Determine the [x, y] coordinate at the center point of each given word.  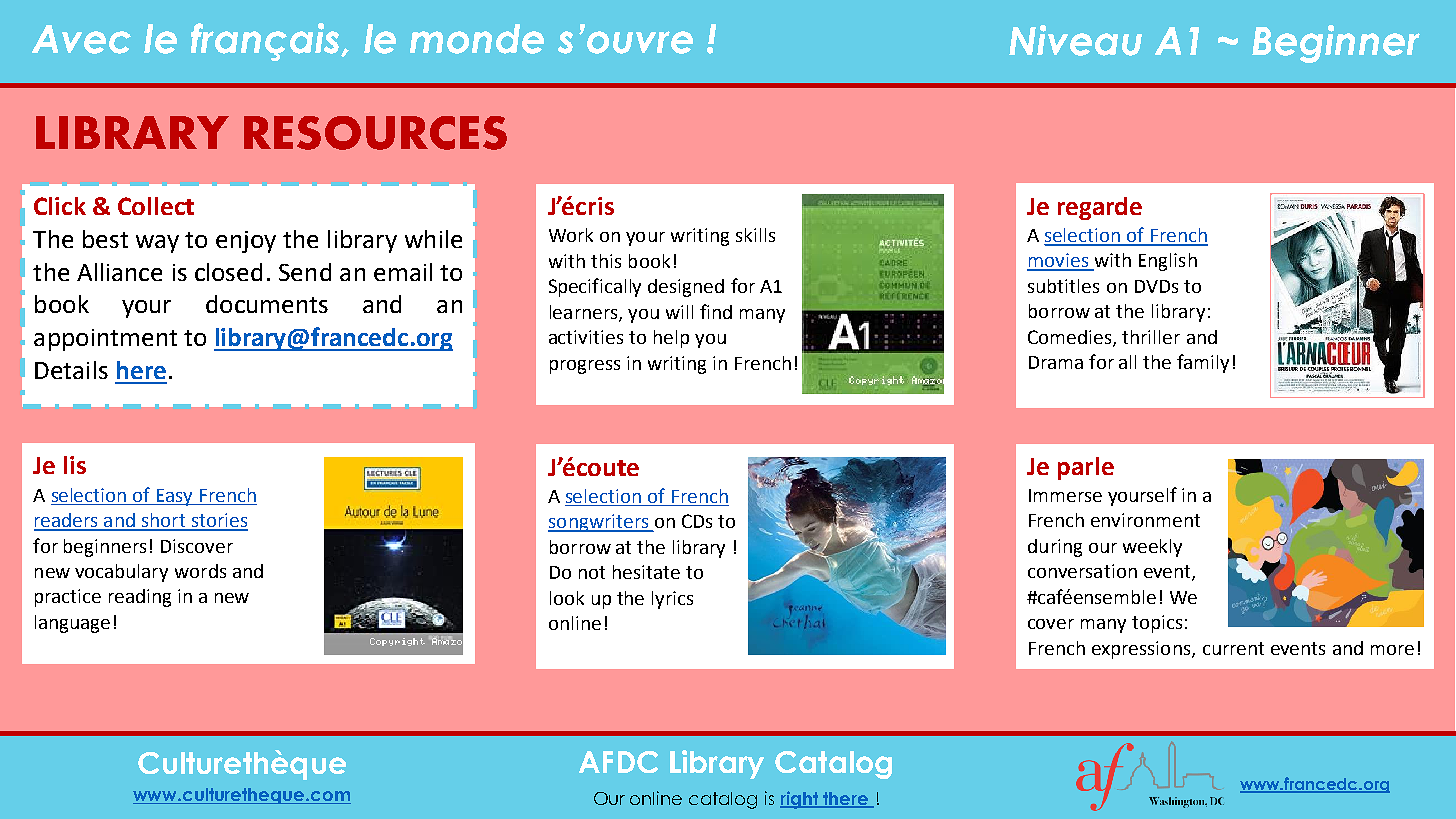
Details [71, 370]
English [1168, 262]
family [1203, 363]
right [800, 800]
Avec [81, 39]
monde [477, 39]
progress [585, 367]
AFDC [618, 762]
